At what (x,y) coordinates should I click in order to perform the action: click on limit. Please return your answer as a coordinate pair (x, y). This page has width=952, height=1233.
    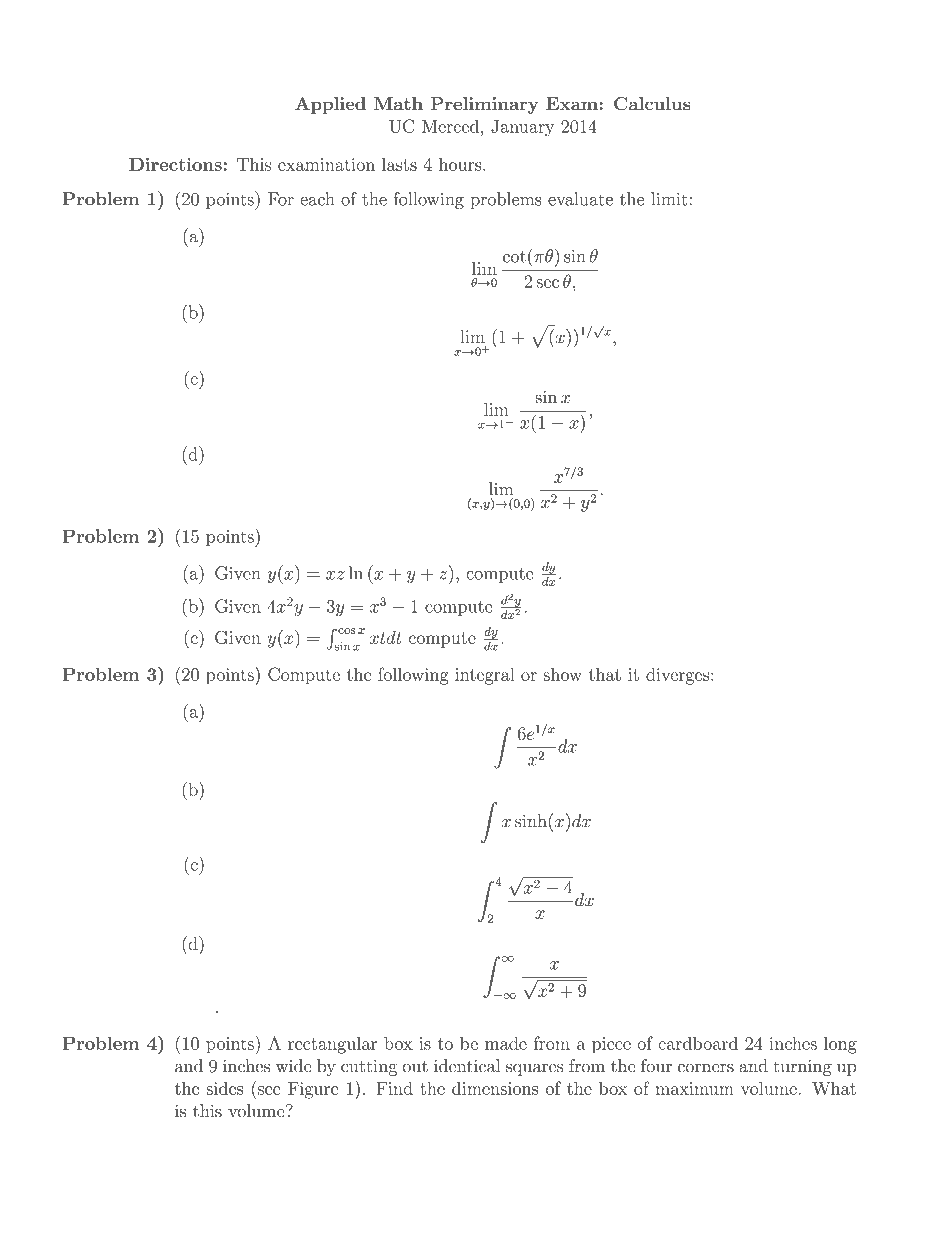
    Looking at the image, I should click on (669, 199).
